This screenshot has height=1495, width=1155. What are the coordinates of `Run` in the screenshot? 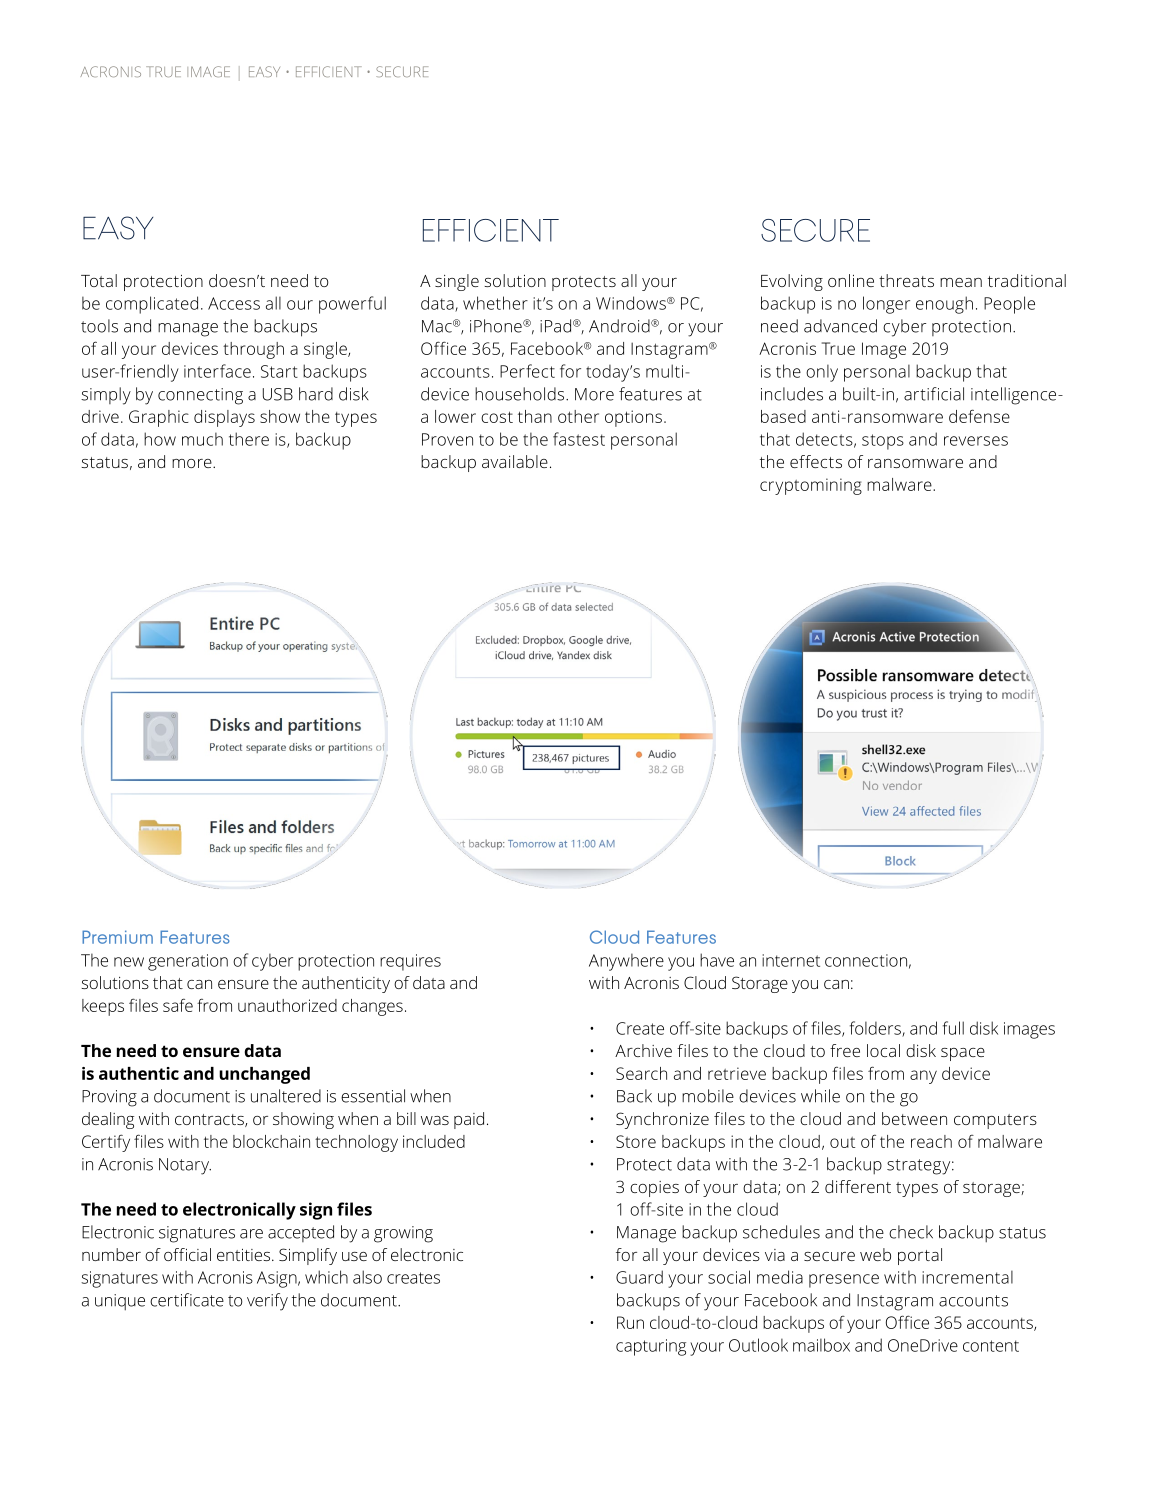 It's located at (630, 1322).
